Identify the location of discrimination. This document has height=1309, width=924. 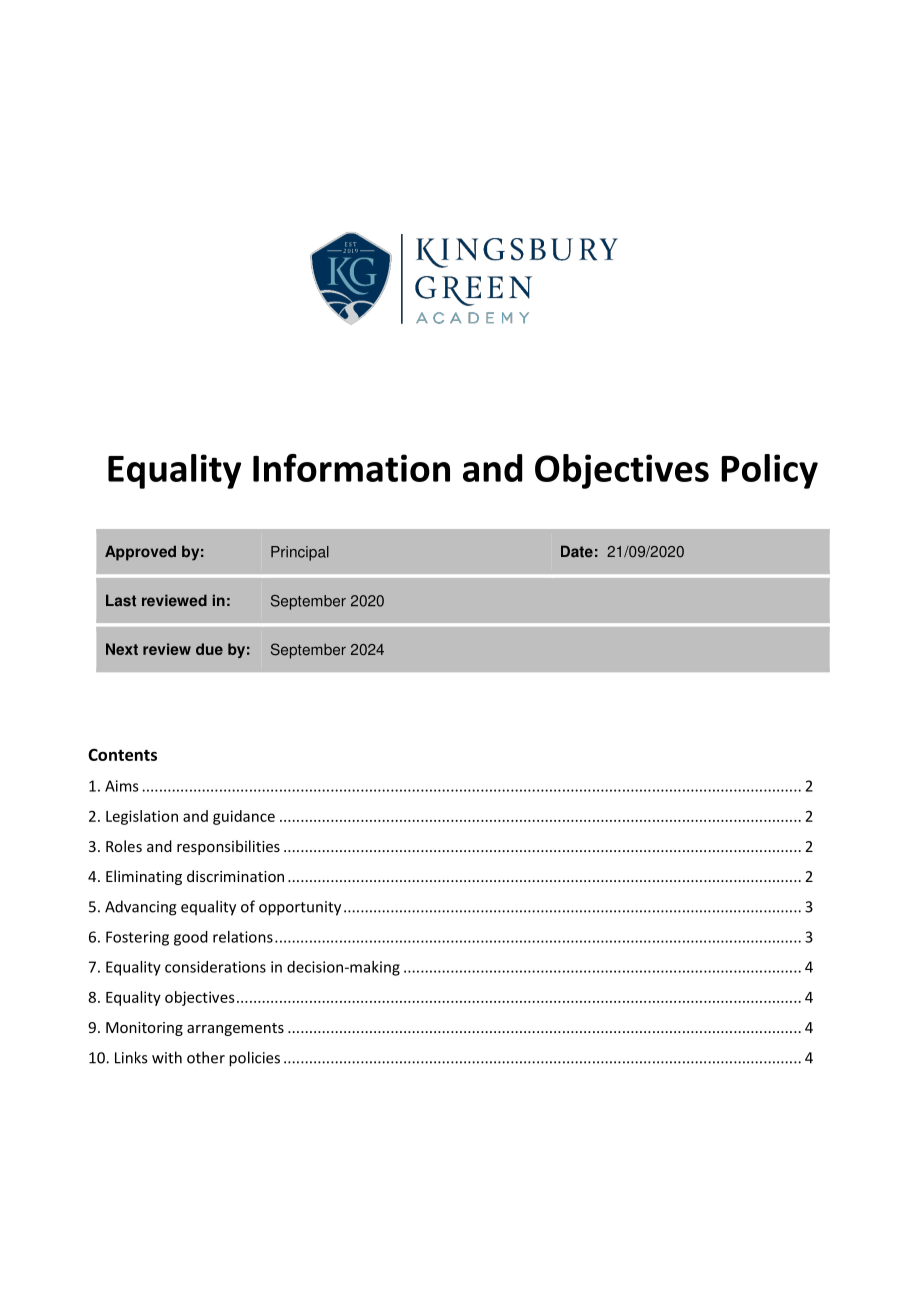
(235, 876).
